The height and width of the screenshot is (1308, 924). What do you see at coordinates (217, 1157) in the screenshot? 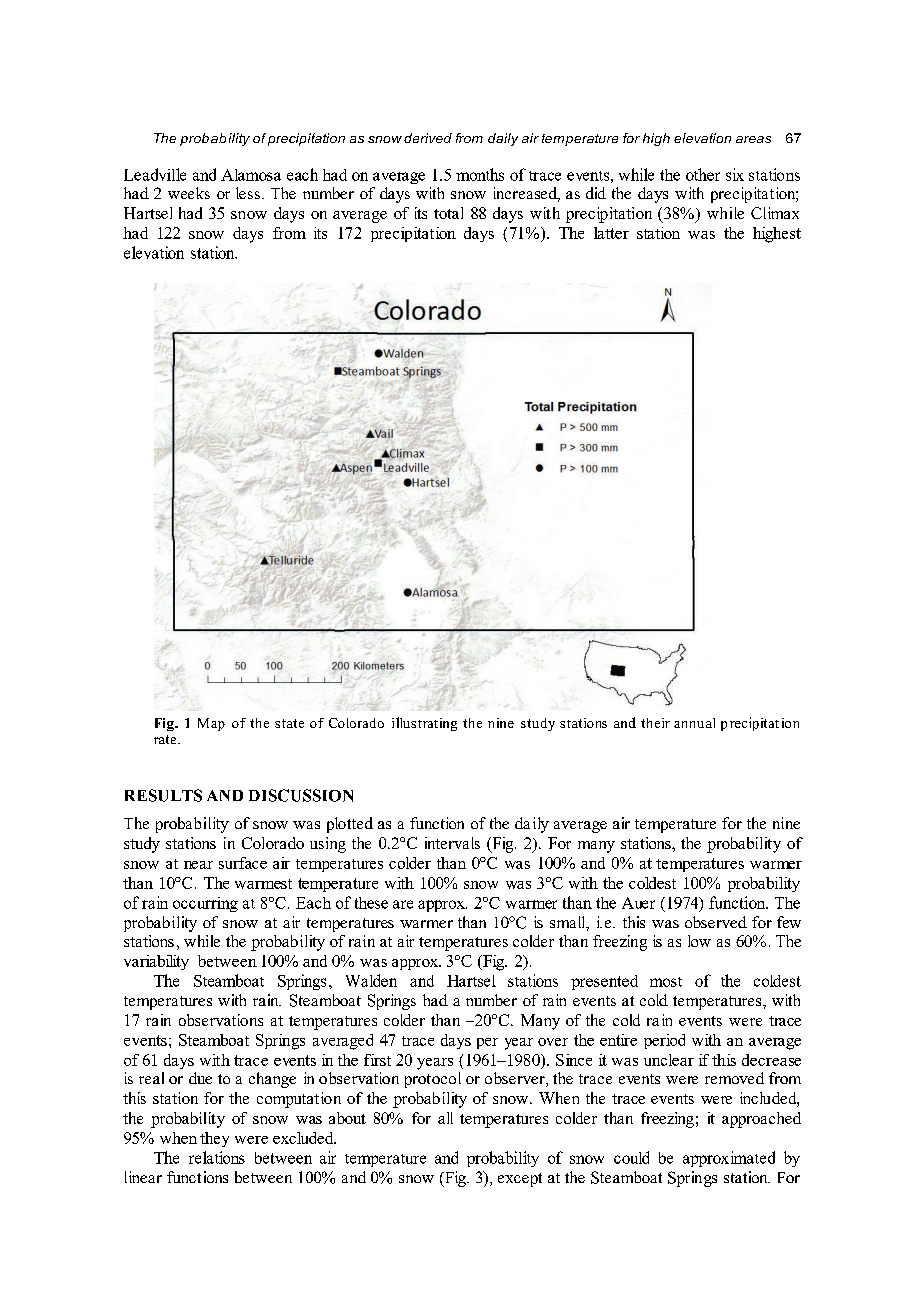
I see `relations` at bounding box center [217, 1157].
